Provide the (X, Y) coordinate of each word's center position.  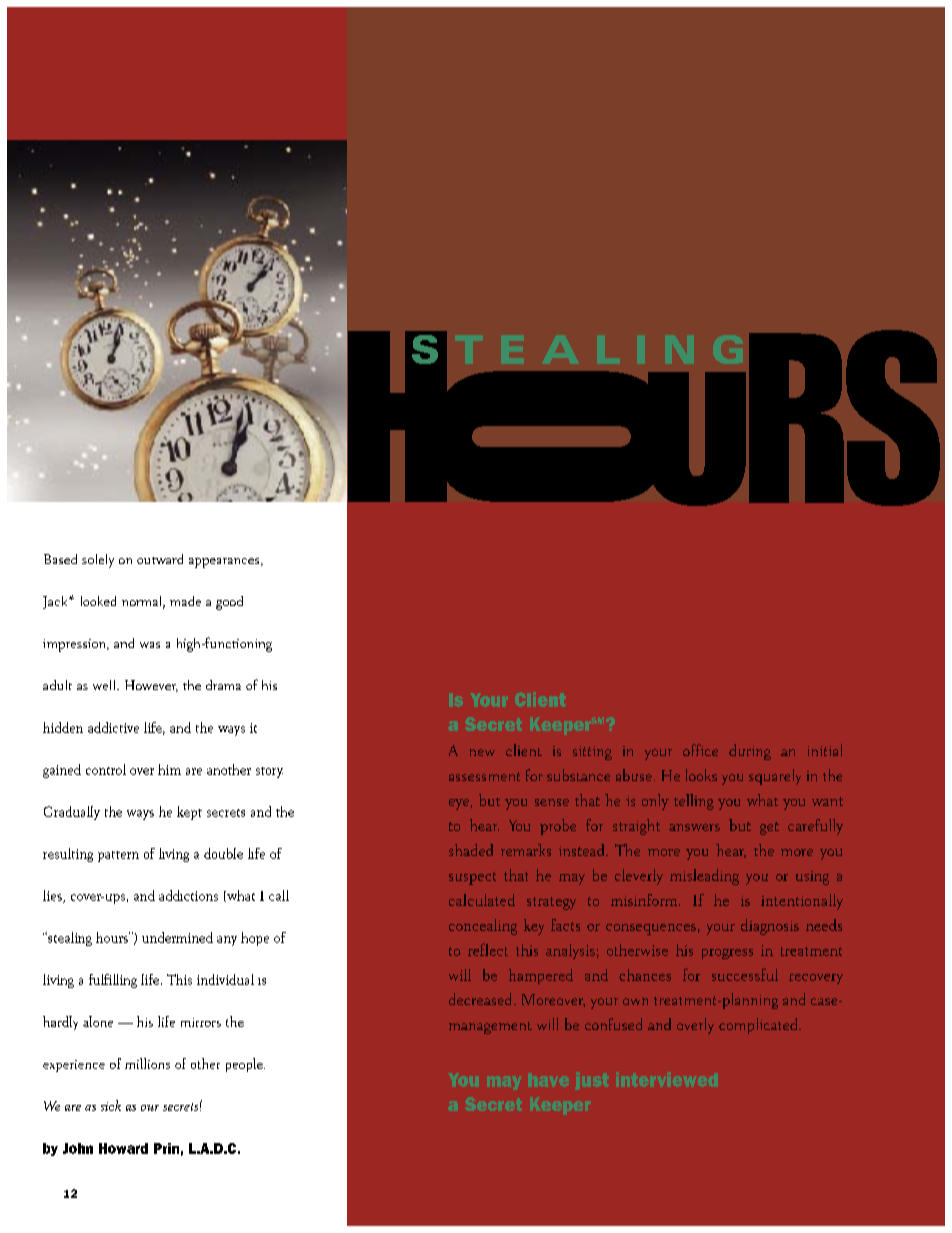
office (700, 750)
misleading (704, 877)
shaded (471, 850)
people (245, 1065)
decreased (482, 999)
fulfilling (113, 981)
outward (160, 559)
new (482, 752)
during (750, 752)
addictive (113, 727)
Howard (123, 1148)
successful (745, 974)
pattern (118, 856)
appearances (225, 563)
